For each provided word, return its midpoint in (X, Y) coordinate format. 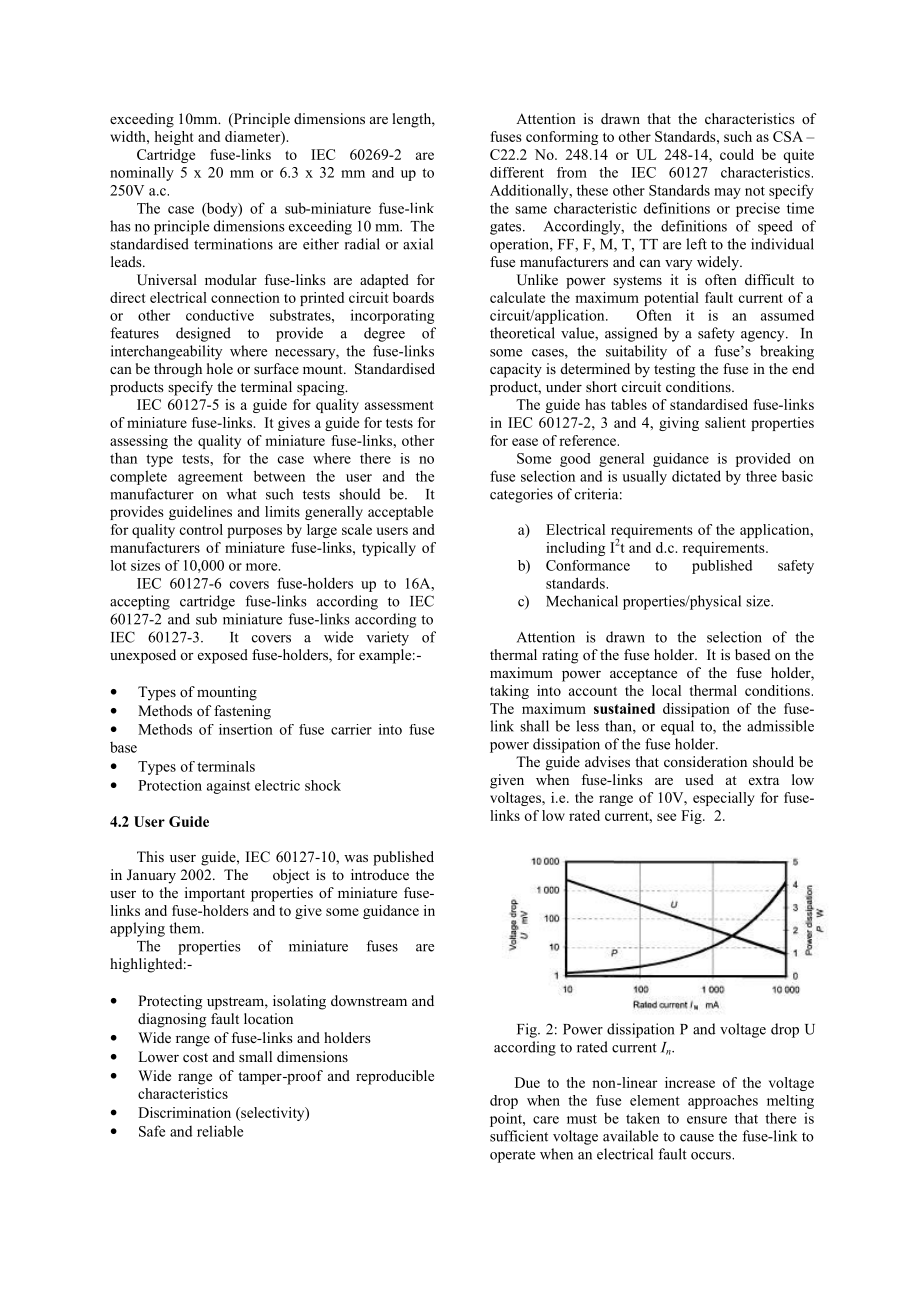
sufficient (519, 1136)
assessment (399, 405)
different (517, 172)
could (737, 154)
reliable (220, 1131)
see (666, 817)
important (215, 894)
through (178, 370)
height (174, 138)
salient (725, 422)
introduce (380, 874)
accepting (140, 602)
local (666, 690)
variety (387, 638)
